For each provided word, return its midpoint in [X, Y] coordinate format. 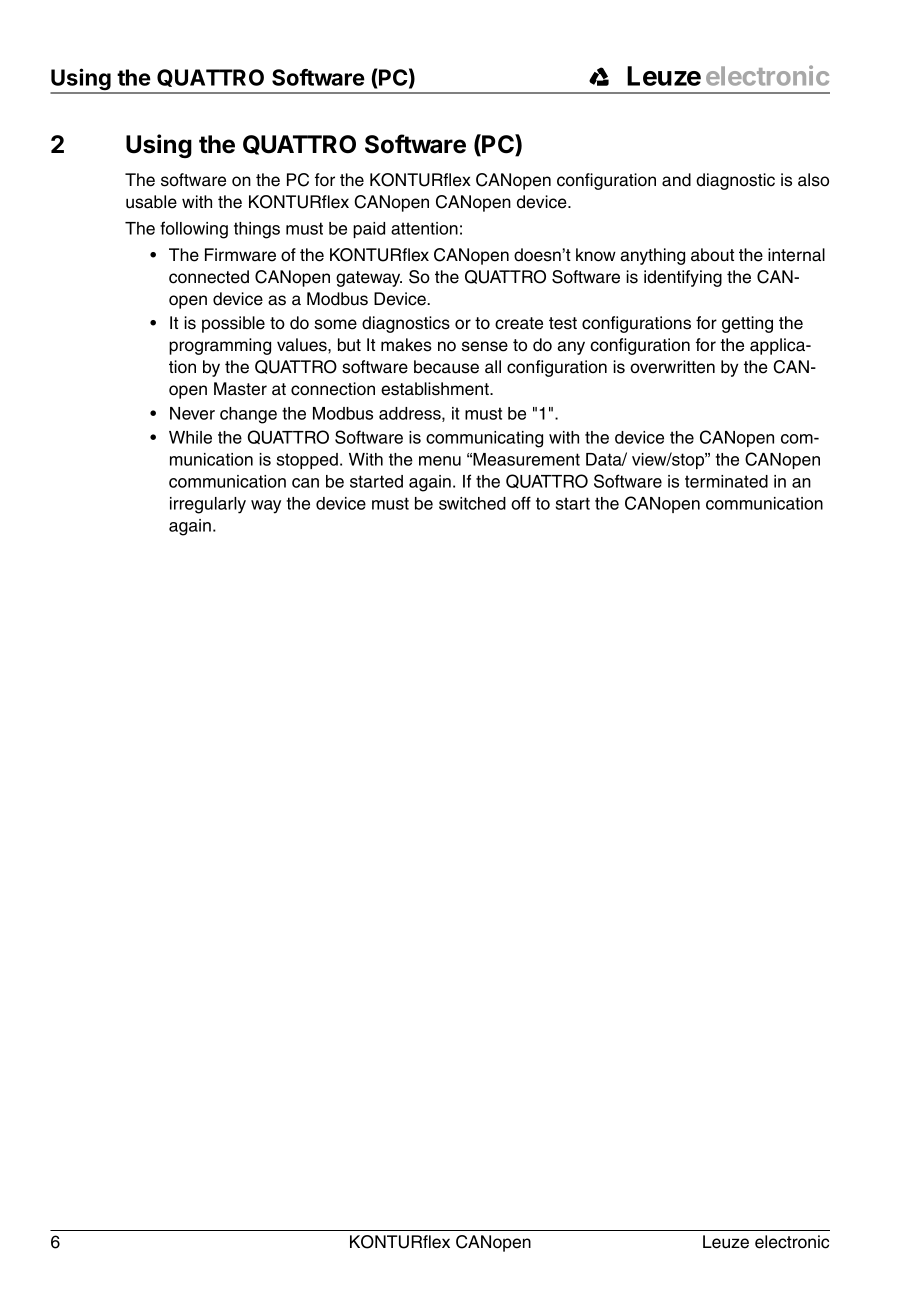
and [676, 180]
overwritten [672, 367]
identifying [683, 278]
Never [192, 413]
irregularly [208, 505]
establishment [436, 389]
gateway [369, 279]
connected [209, 277]
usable [151, 202]
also [813, 180]
